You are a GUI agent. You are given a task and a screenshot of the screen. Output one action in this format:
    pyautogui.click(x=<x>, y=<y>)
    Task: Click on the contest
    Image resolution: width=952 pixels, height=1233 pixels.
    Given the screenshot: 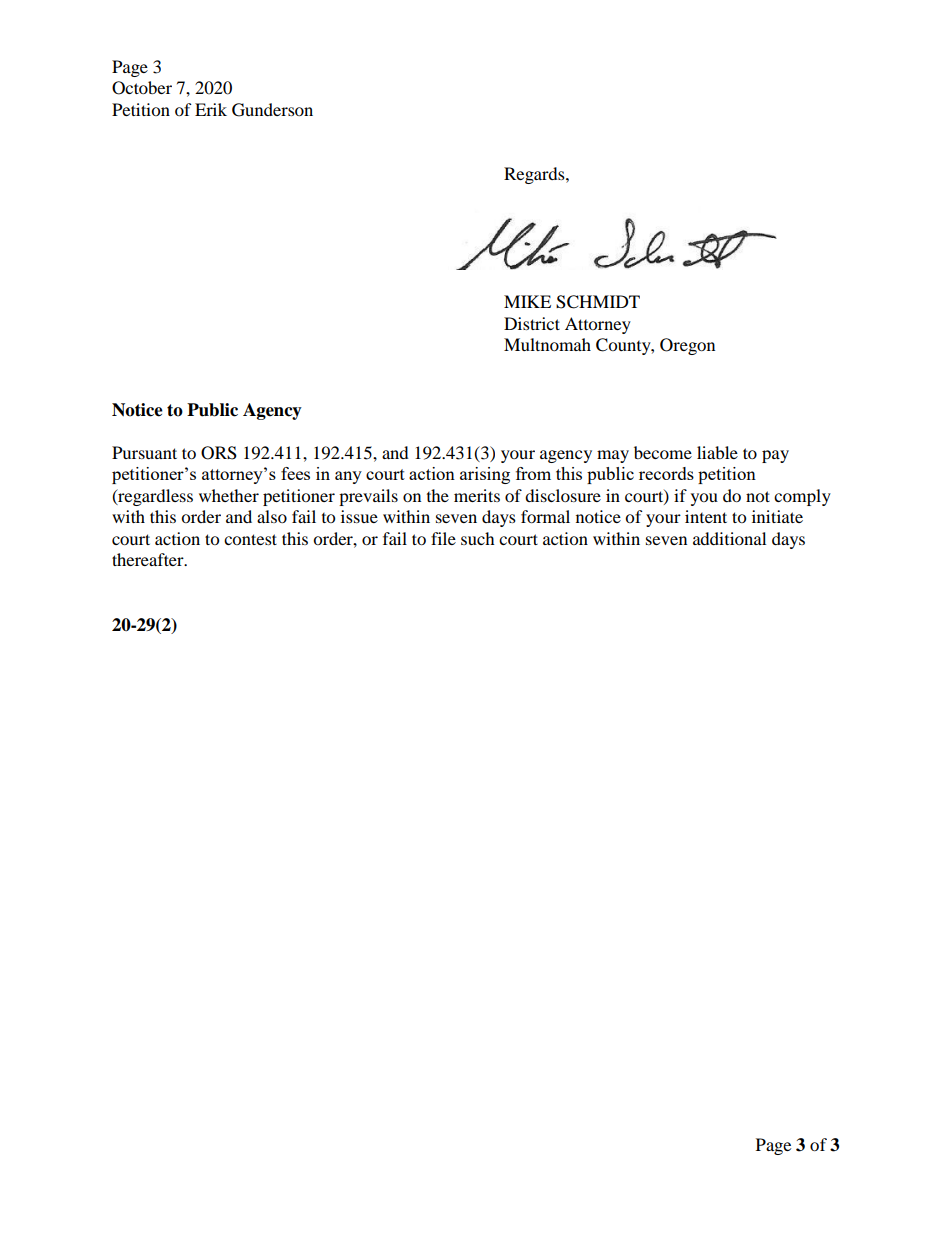 What is the action you would take?
    pyautogui.click(x=250, y=539)
